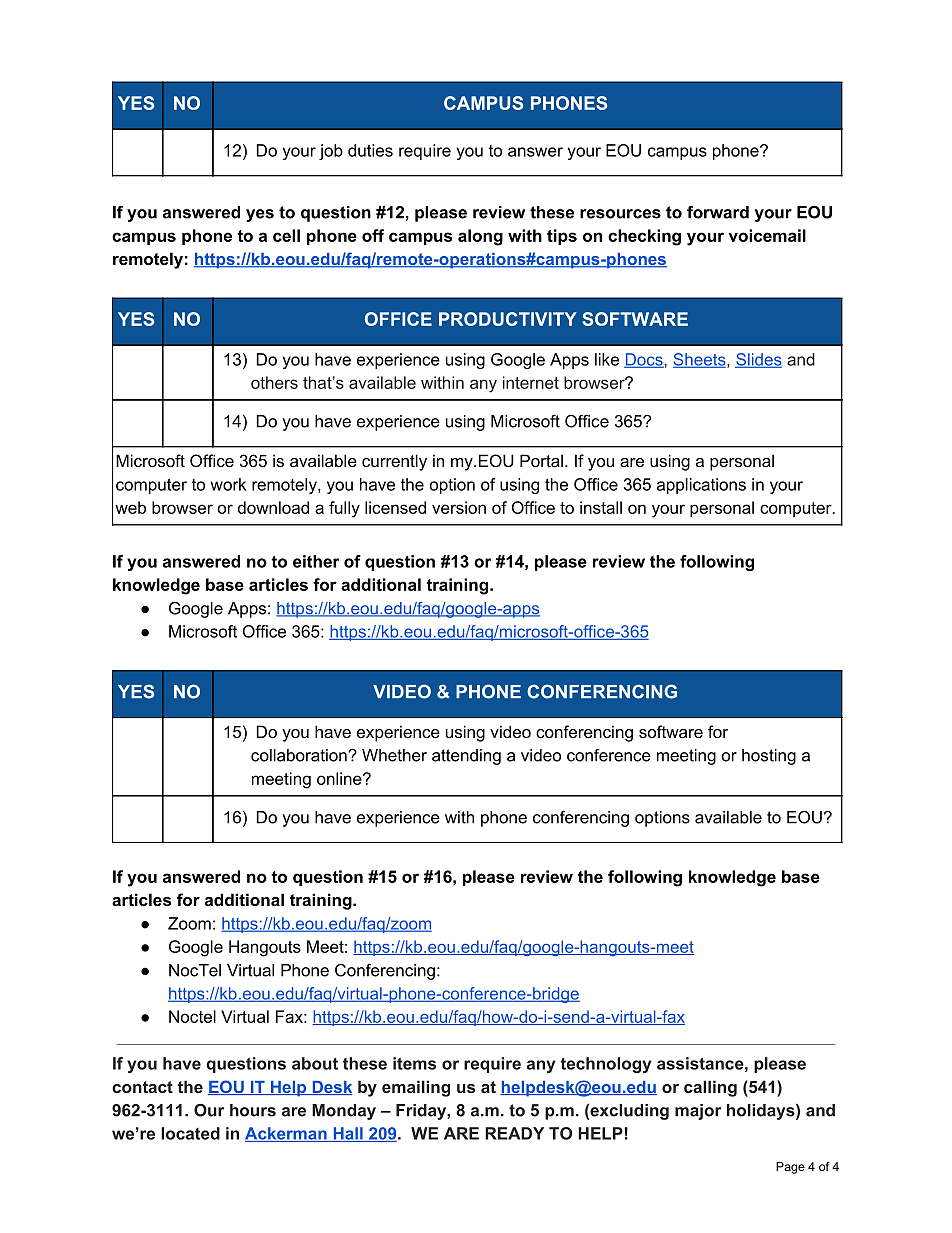 The height and width of the image is (1233, 952). What do you see at coordinates (718, 212) in the image?
I see `forward` at bounding box center [718, 212].
